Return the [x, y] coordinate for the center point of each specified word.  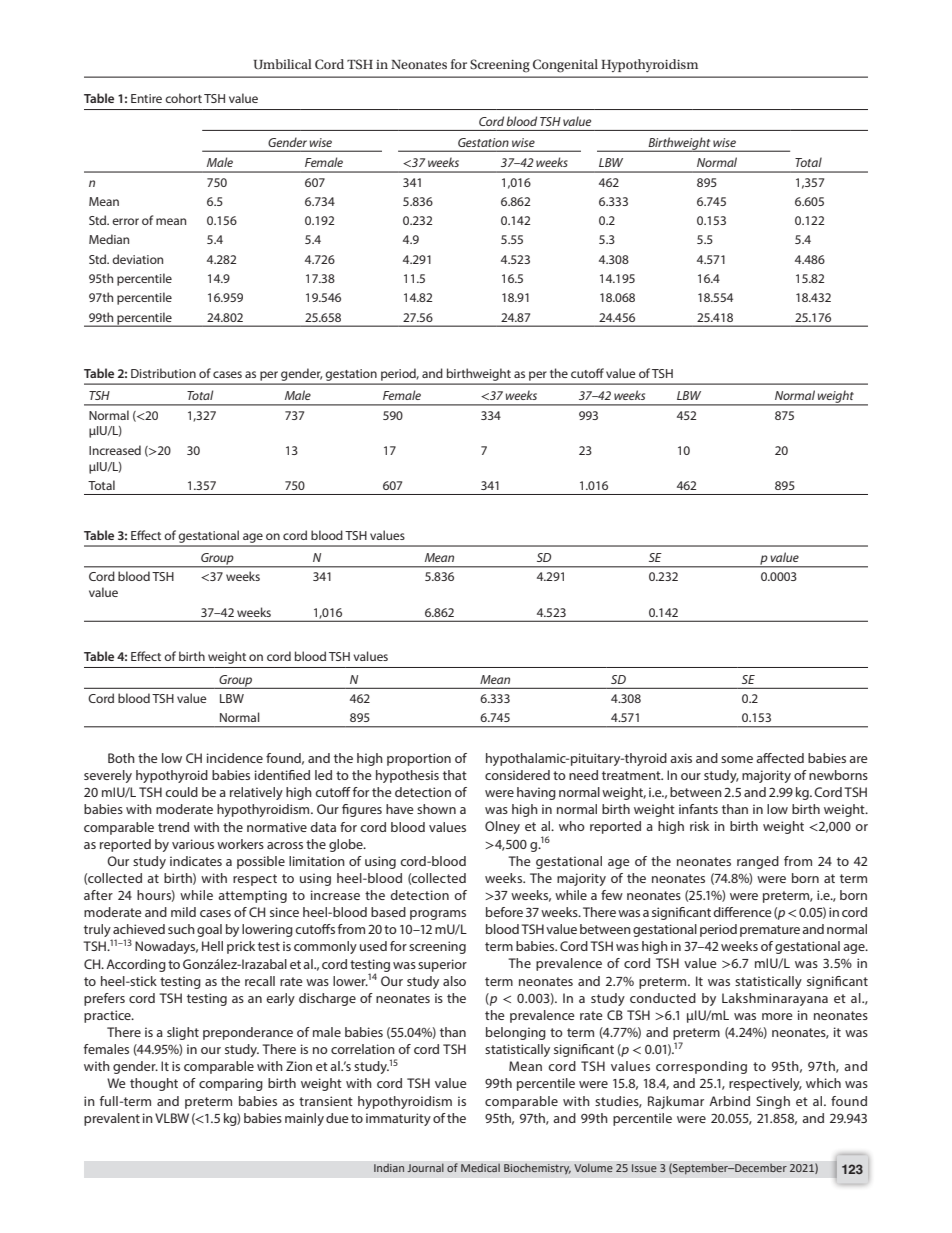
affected [780, 758]
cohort [183, 98]
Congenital [565, 66]
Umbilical [282, 64]
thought [154, 1084]
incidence [235, 758]
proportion [419, 759]
